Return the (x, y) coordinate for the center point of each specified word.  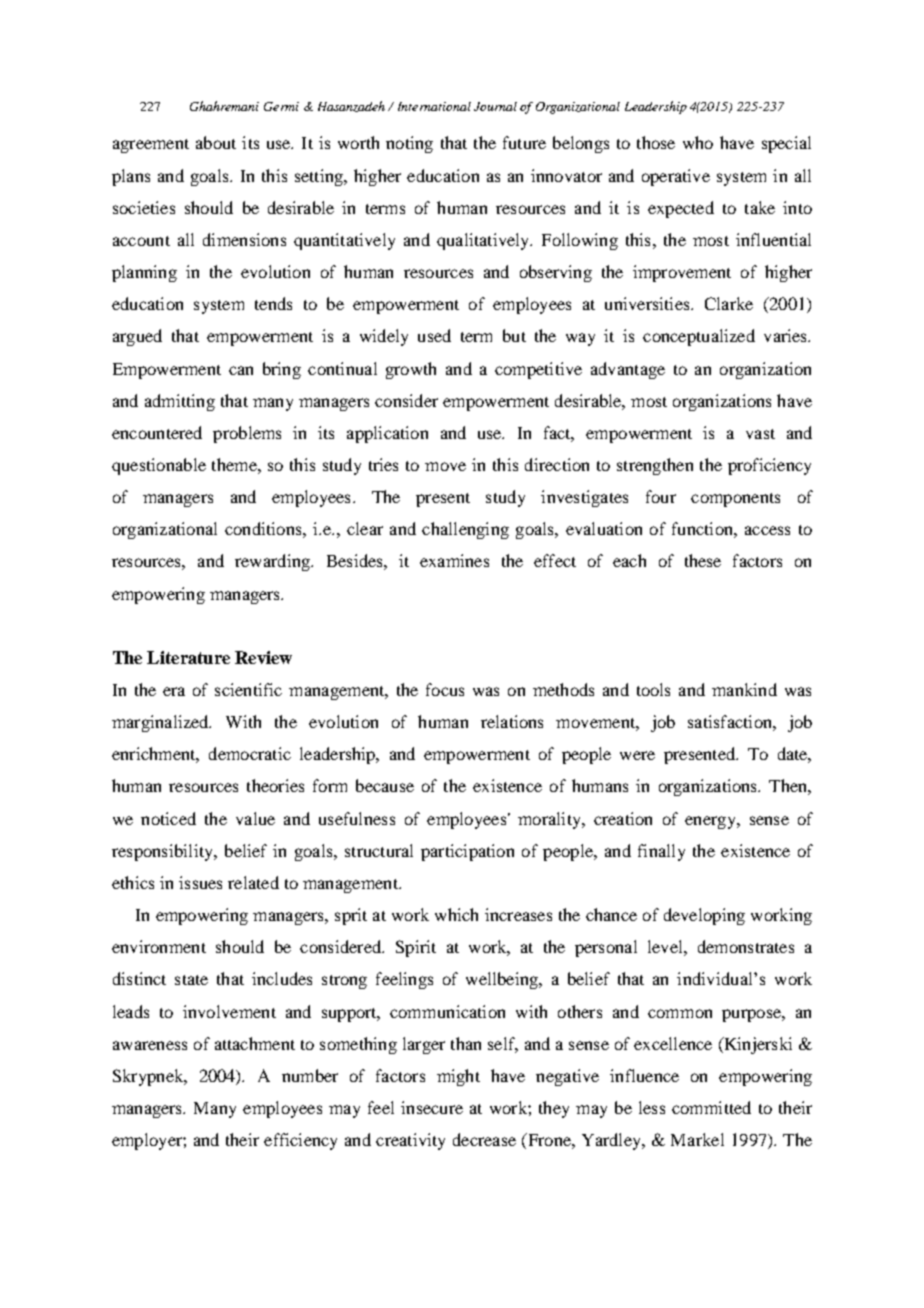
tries (383, 464)
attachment (255, 1043)
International (434, 106)
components (735, 500)
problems (247, 434)
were (637, 755)
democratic (250, 753)
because (385, 785)
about (216, 142)
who (698, 142)
